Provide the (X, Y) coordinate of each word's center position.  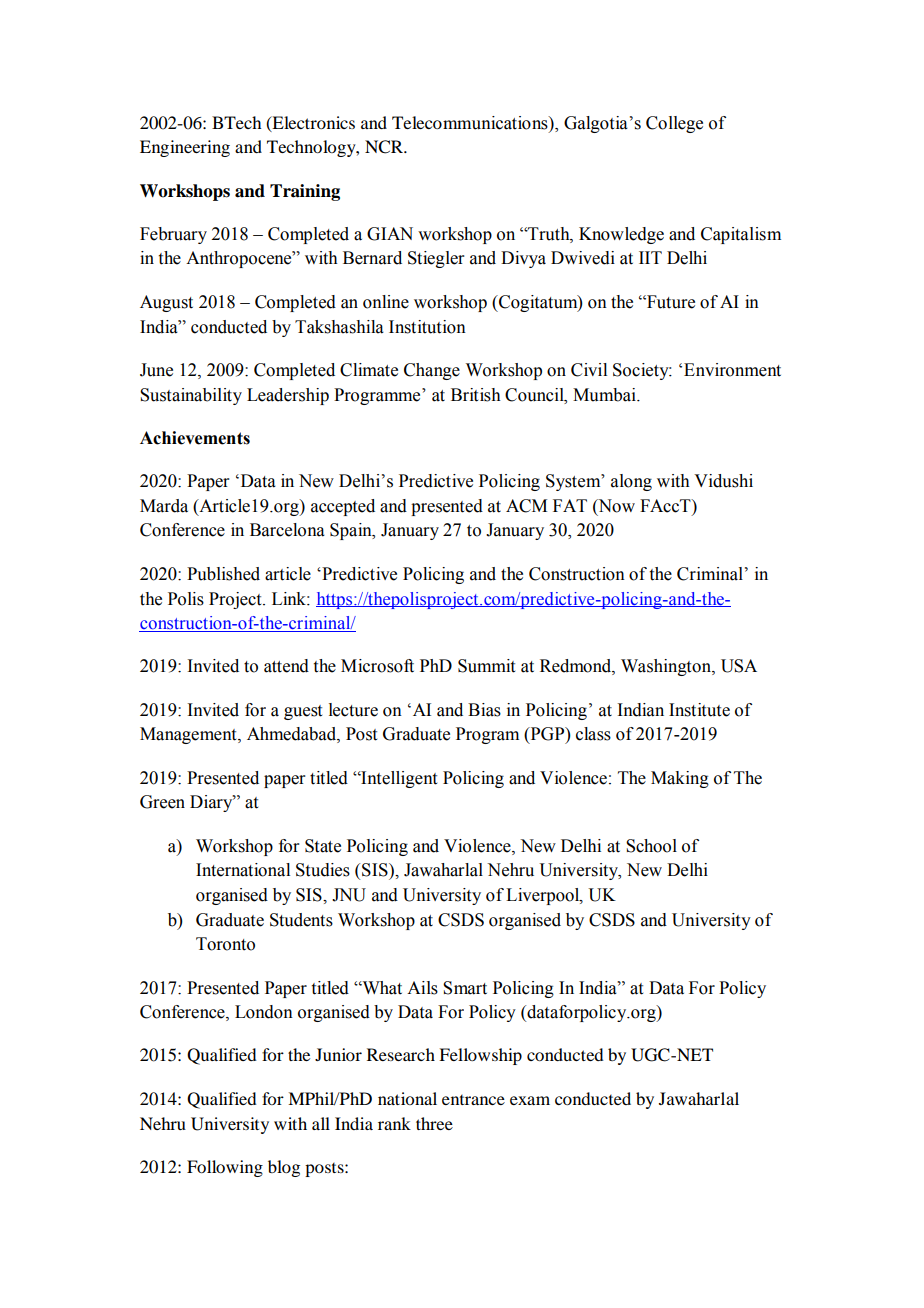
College (674, 124)
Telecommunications (471, 123)
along (631, 482)
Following (225, 1168)
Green (162, 802)
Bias (484, 710)
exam (530, 1100)
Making (680, 779)
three (434, 1123)
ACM (526, 506)
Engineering (185, 148)
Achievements (195, 438)
